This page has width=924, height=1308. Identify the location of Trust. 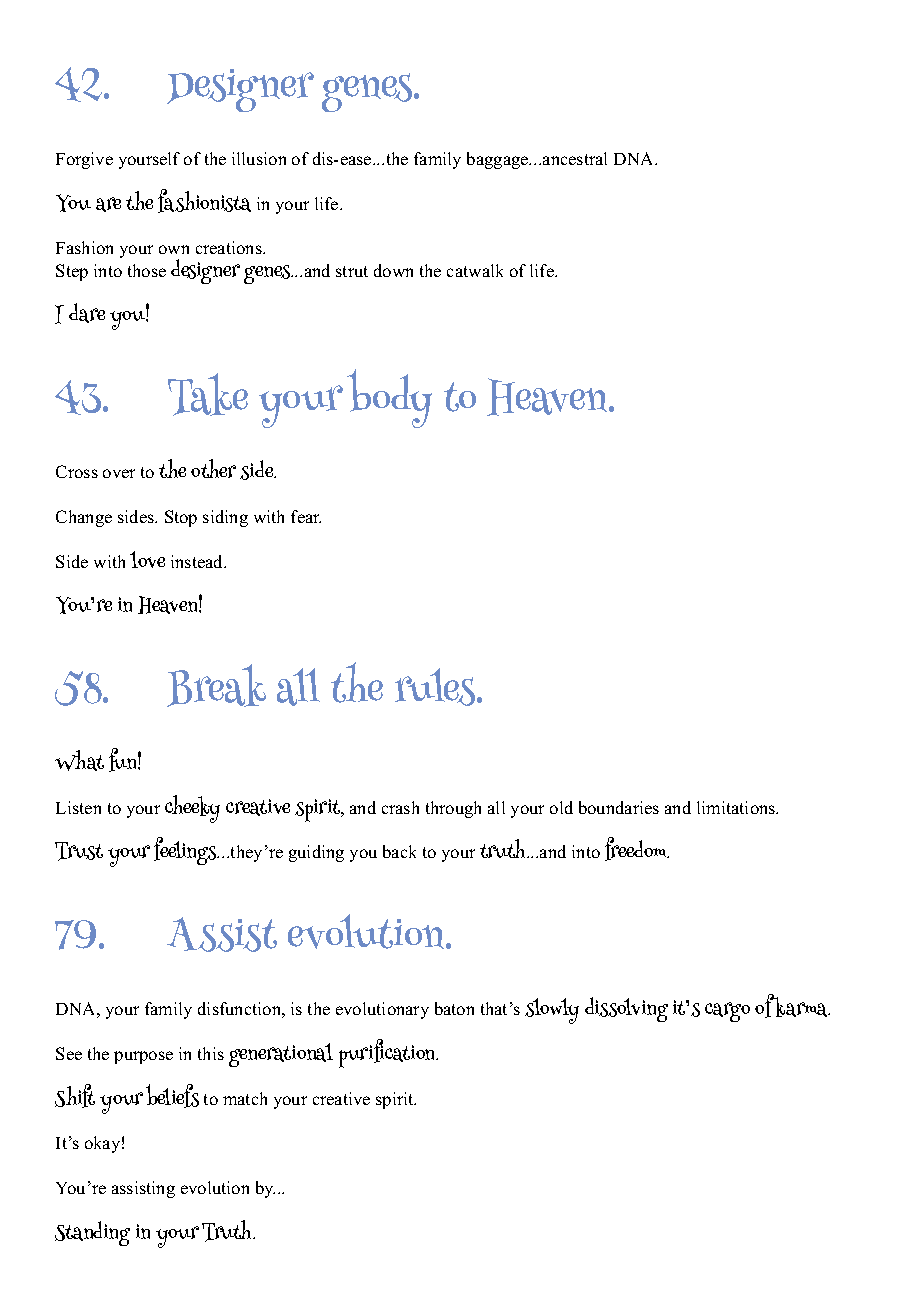
(79, 851).
